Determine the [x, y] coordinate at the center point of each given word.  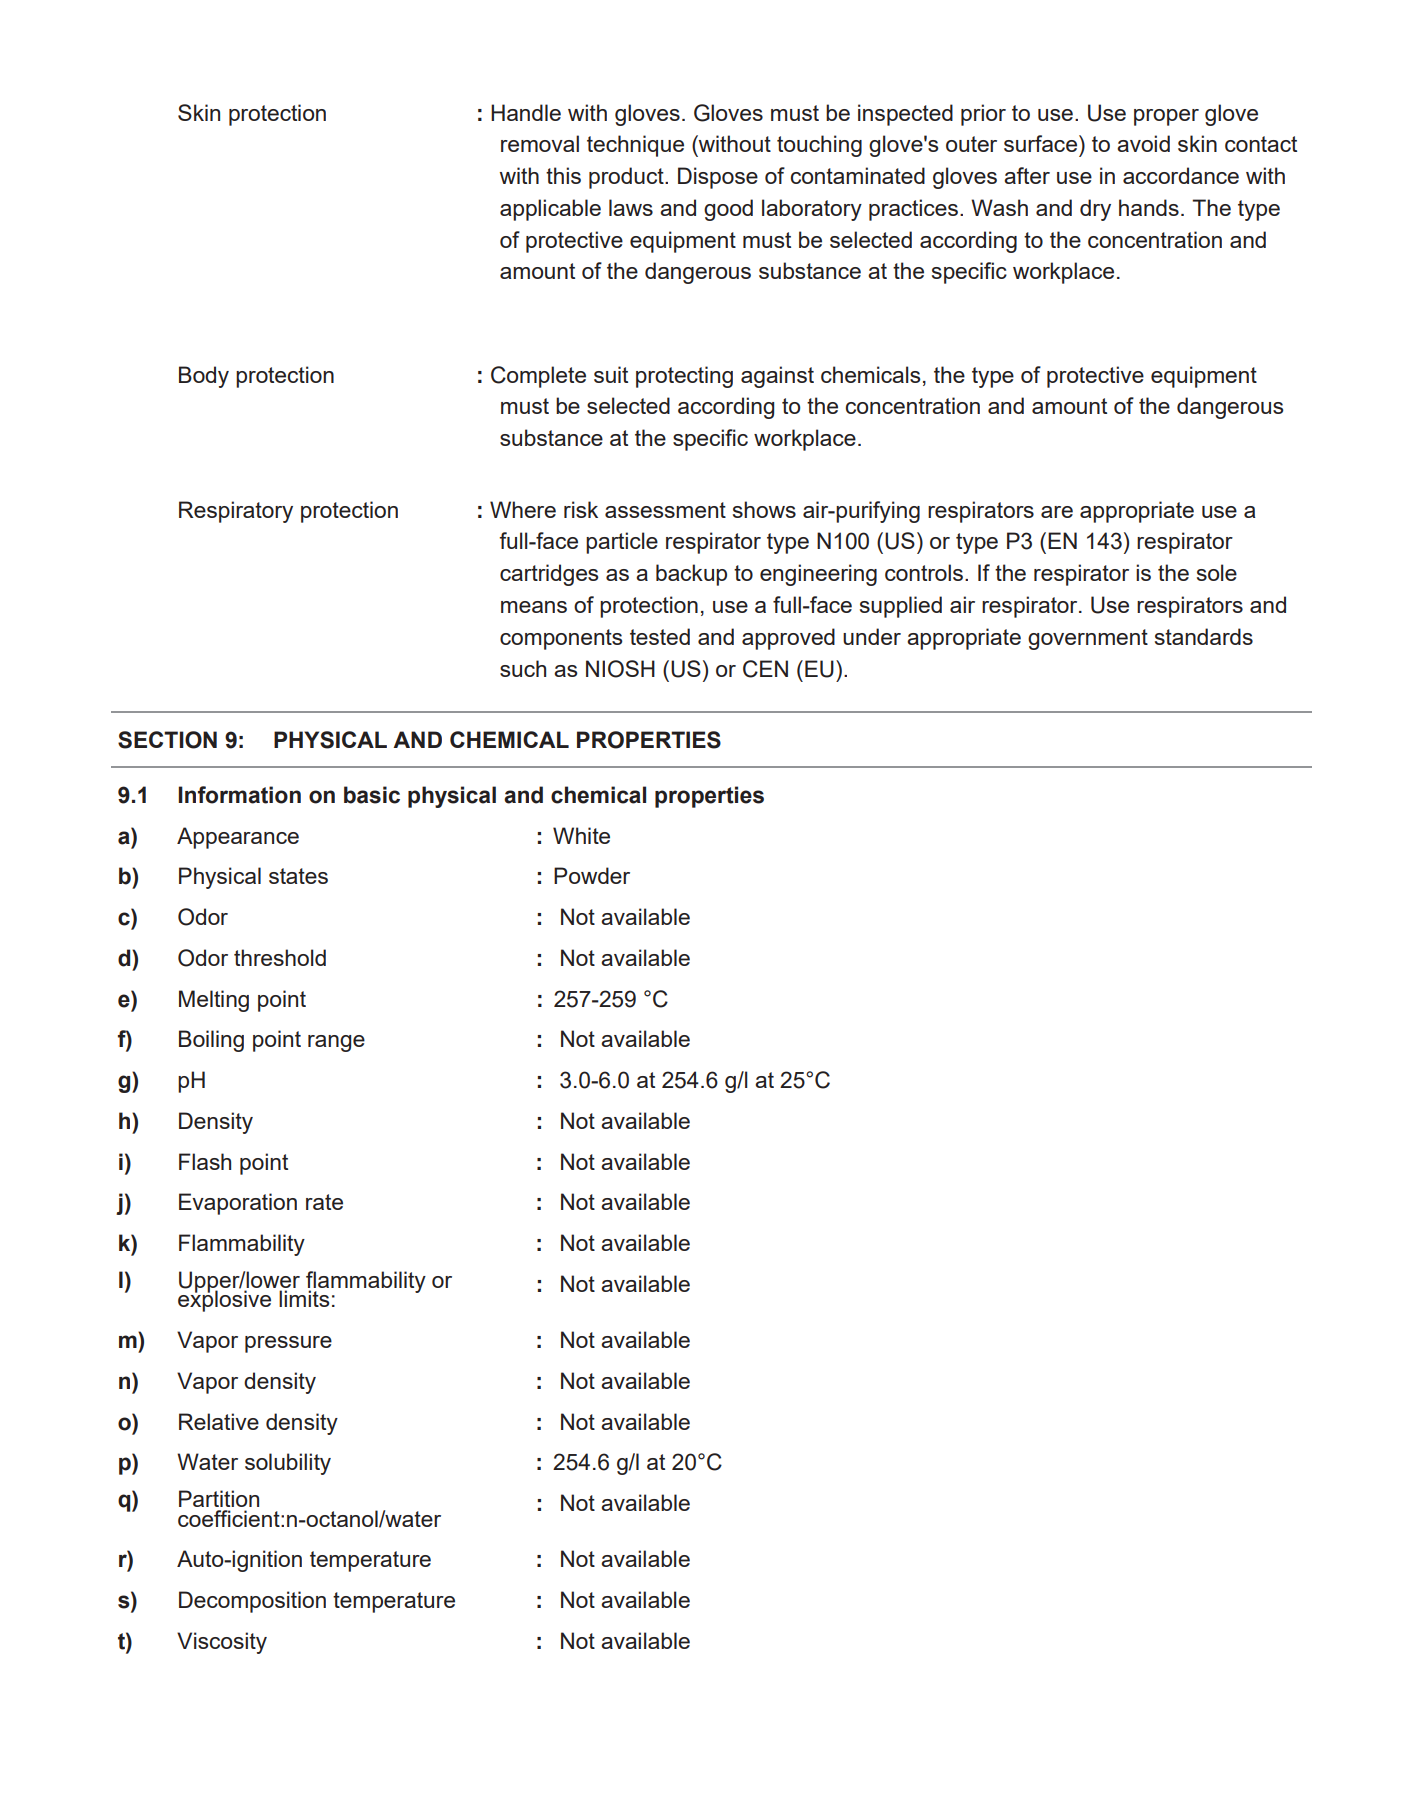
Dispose [718, 178]
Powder [592, 875]
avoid [1143, 143]
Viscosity [222, 1643]
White [581, 835]
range [336, 1043]
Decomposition [252, 1602]
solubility [288, 1464]
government [1088, 639]
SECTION [167, 740]
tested [660, 636]
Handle [526, 112]
